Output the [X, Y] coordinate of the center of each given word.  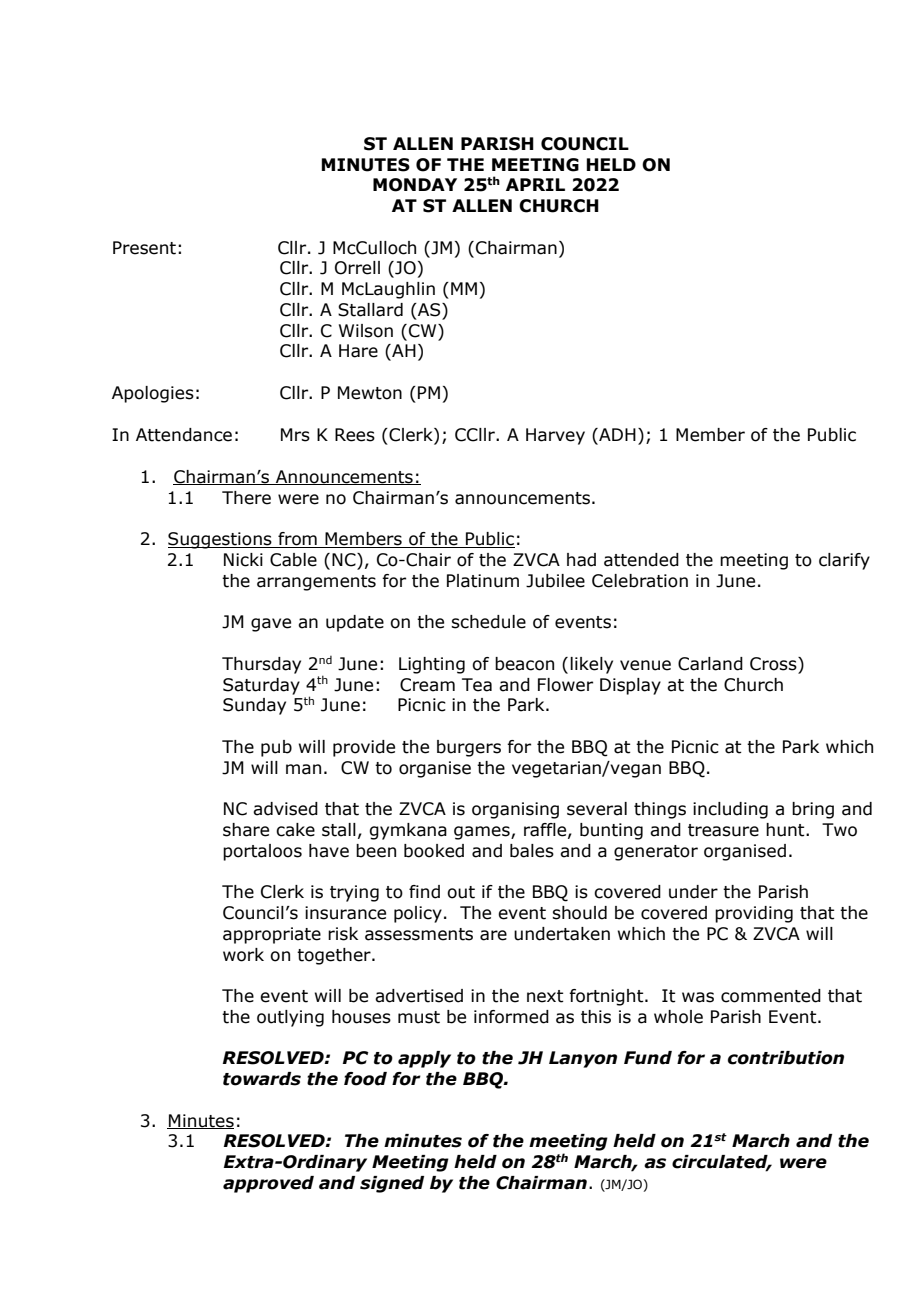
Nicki [243, 560]
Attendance [184, 435]
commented [771, 996]
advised [285, 809]
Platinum [483, 581]
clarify [844, 561]
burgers [469, 748]
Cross [774, 664]
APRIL [535, 184]
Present [144, 248]
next [545, 996]
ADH [616, 434]
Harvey [555, 436]
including [730, 810]
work [243, 955]
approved [268, 1184]
